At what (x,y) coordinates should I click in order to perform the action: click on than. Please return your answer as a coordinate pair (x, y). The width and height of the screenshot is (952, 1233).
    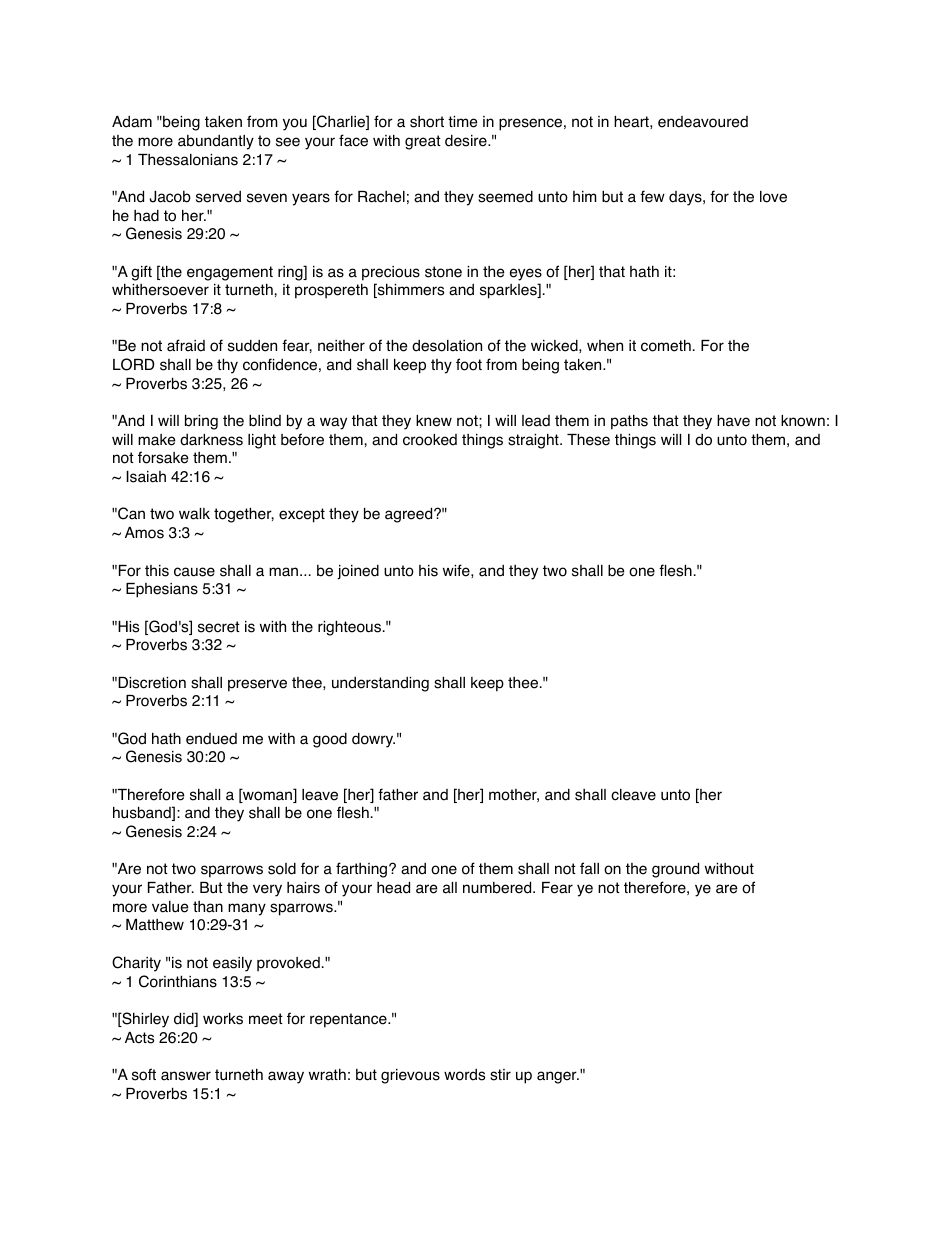
    Looking at the image, I should click on (208, 907).
